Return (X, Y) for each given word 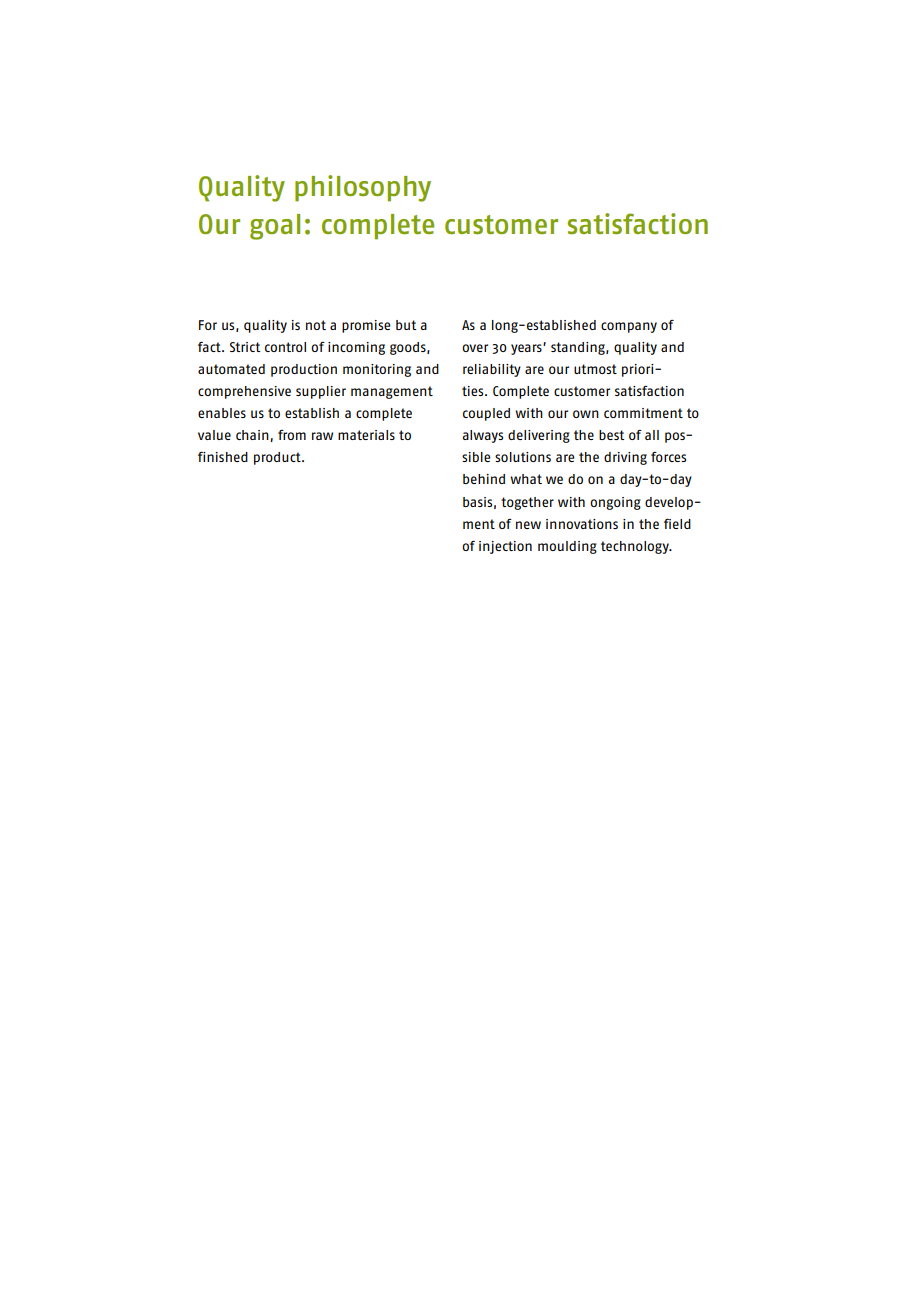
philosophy (363, 188)
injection (505, 547)
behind (484, 479)
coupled (486, 414)
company (629, 327)
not (316, 325)
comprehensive (244, 392)
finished (223, 457)
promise (366, 326)
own (586, 414)
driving (625, 458)
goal (275, 227)
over (475, 348)
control (285, 347)
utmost (595, 369)
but (406, 325)
